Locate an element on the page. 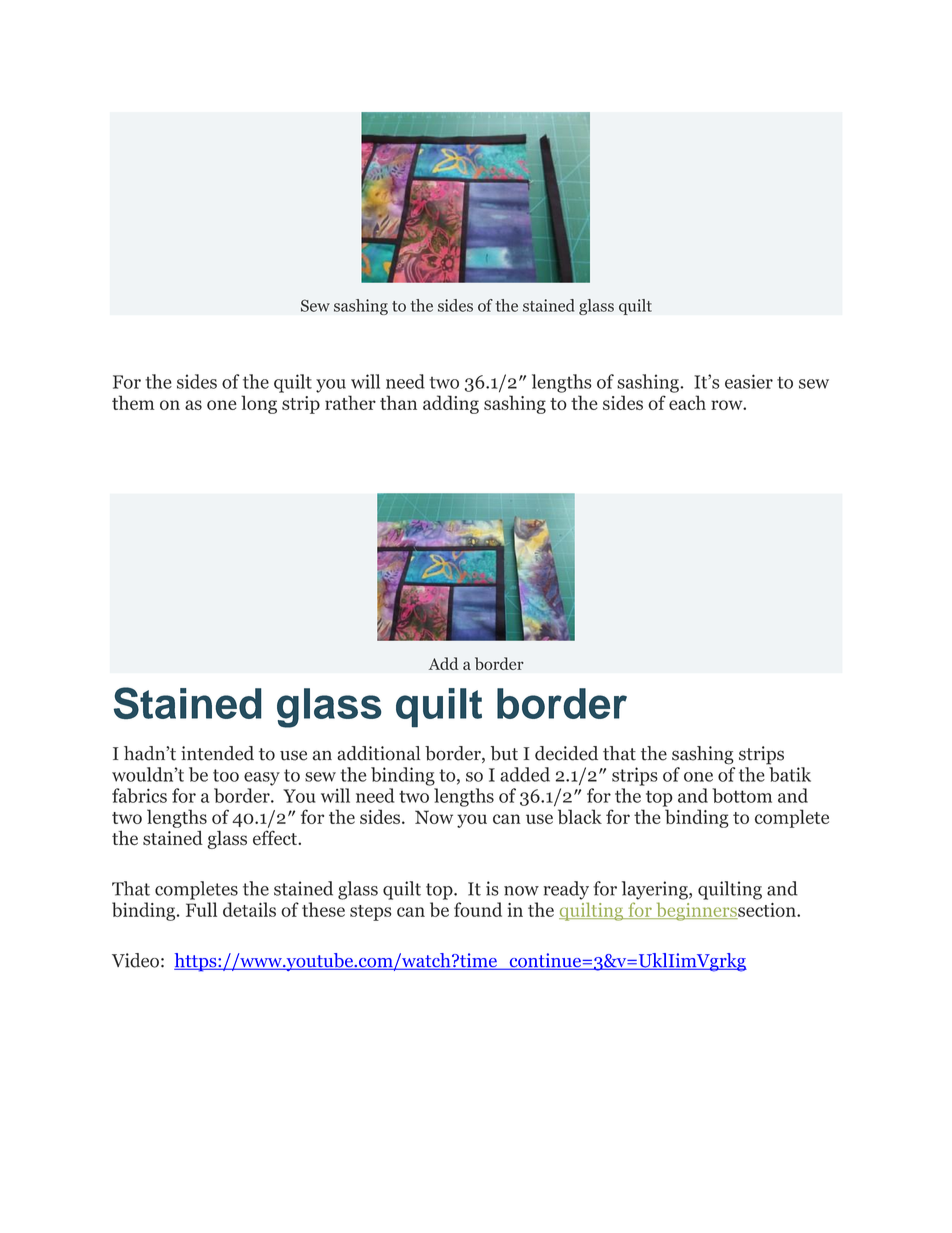 The width and height of the document is (952, 1233). but is located at coordinates (504, 753).
